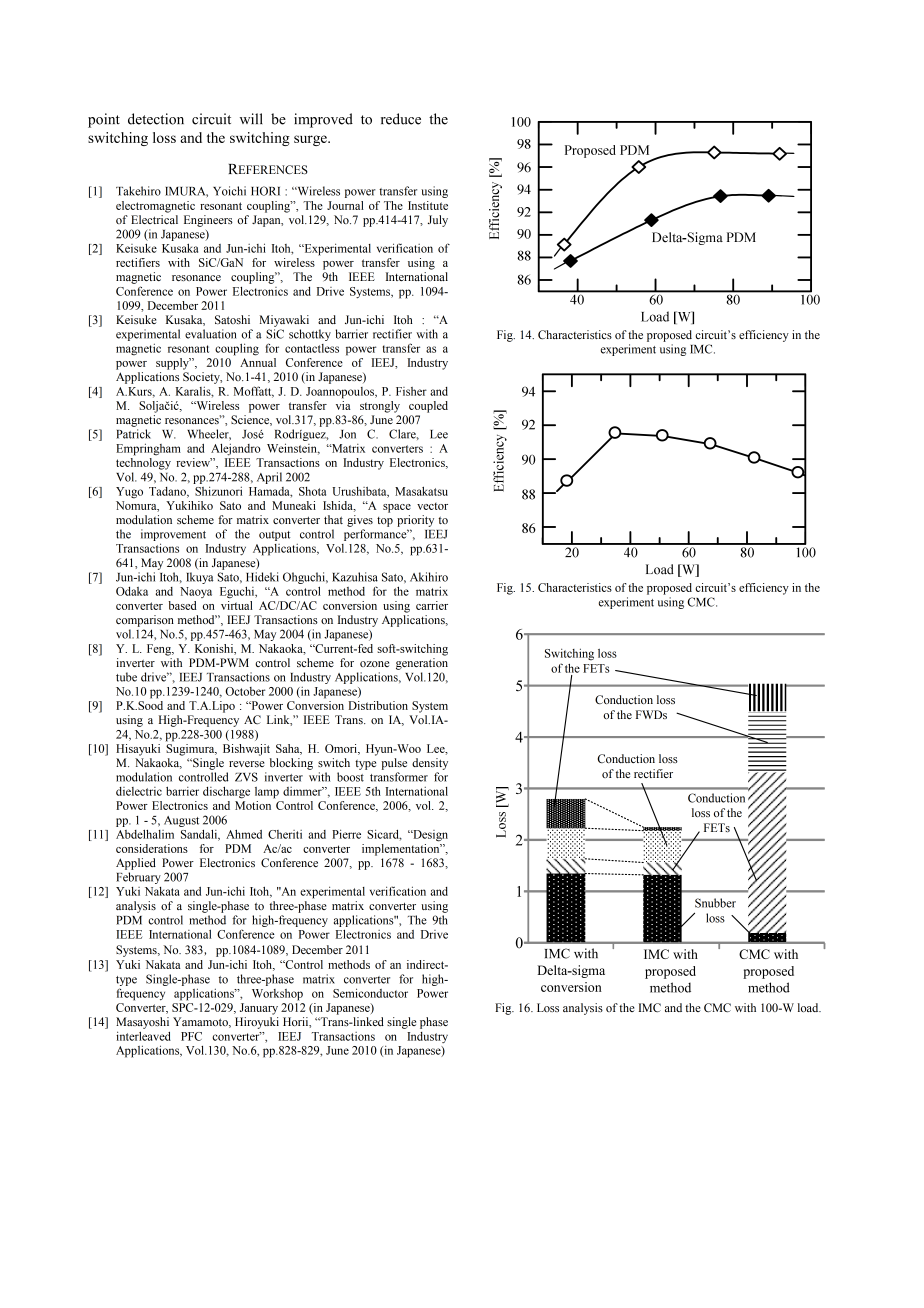  I want to click on January, so click(259, 1009).
